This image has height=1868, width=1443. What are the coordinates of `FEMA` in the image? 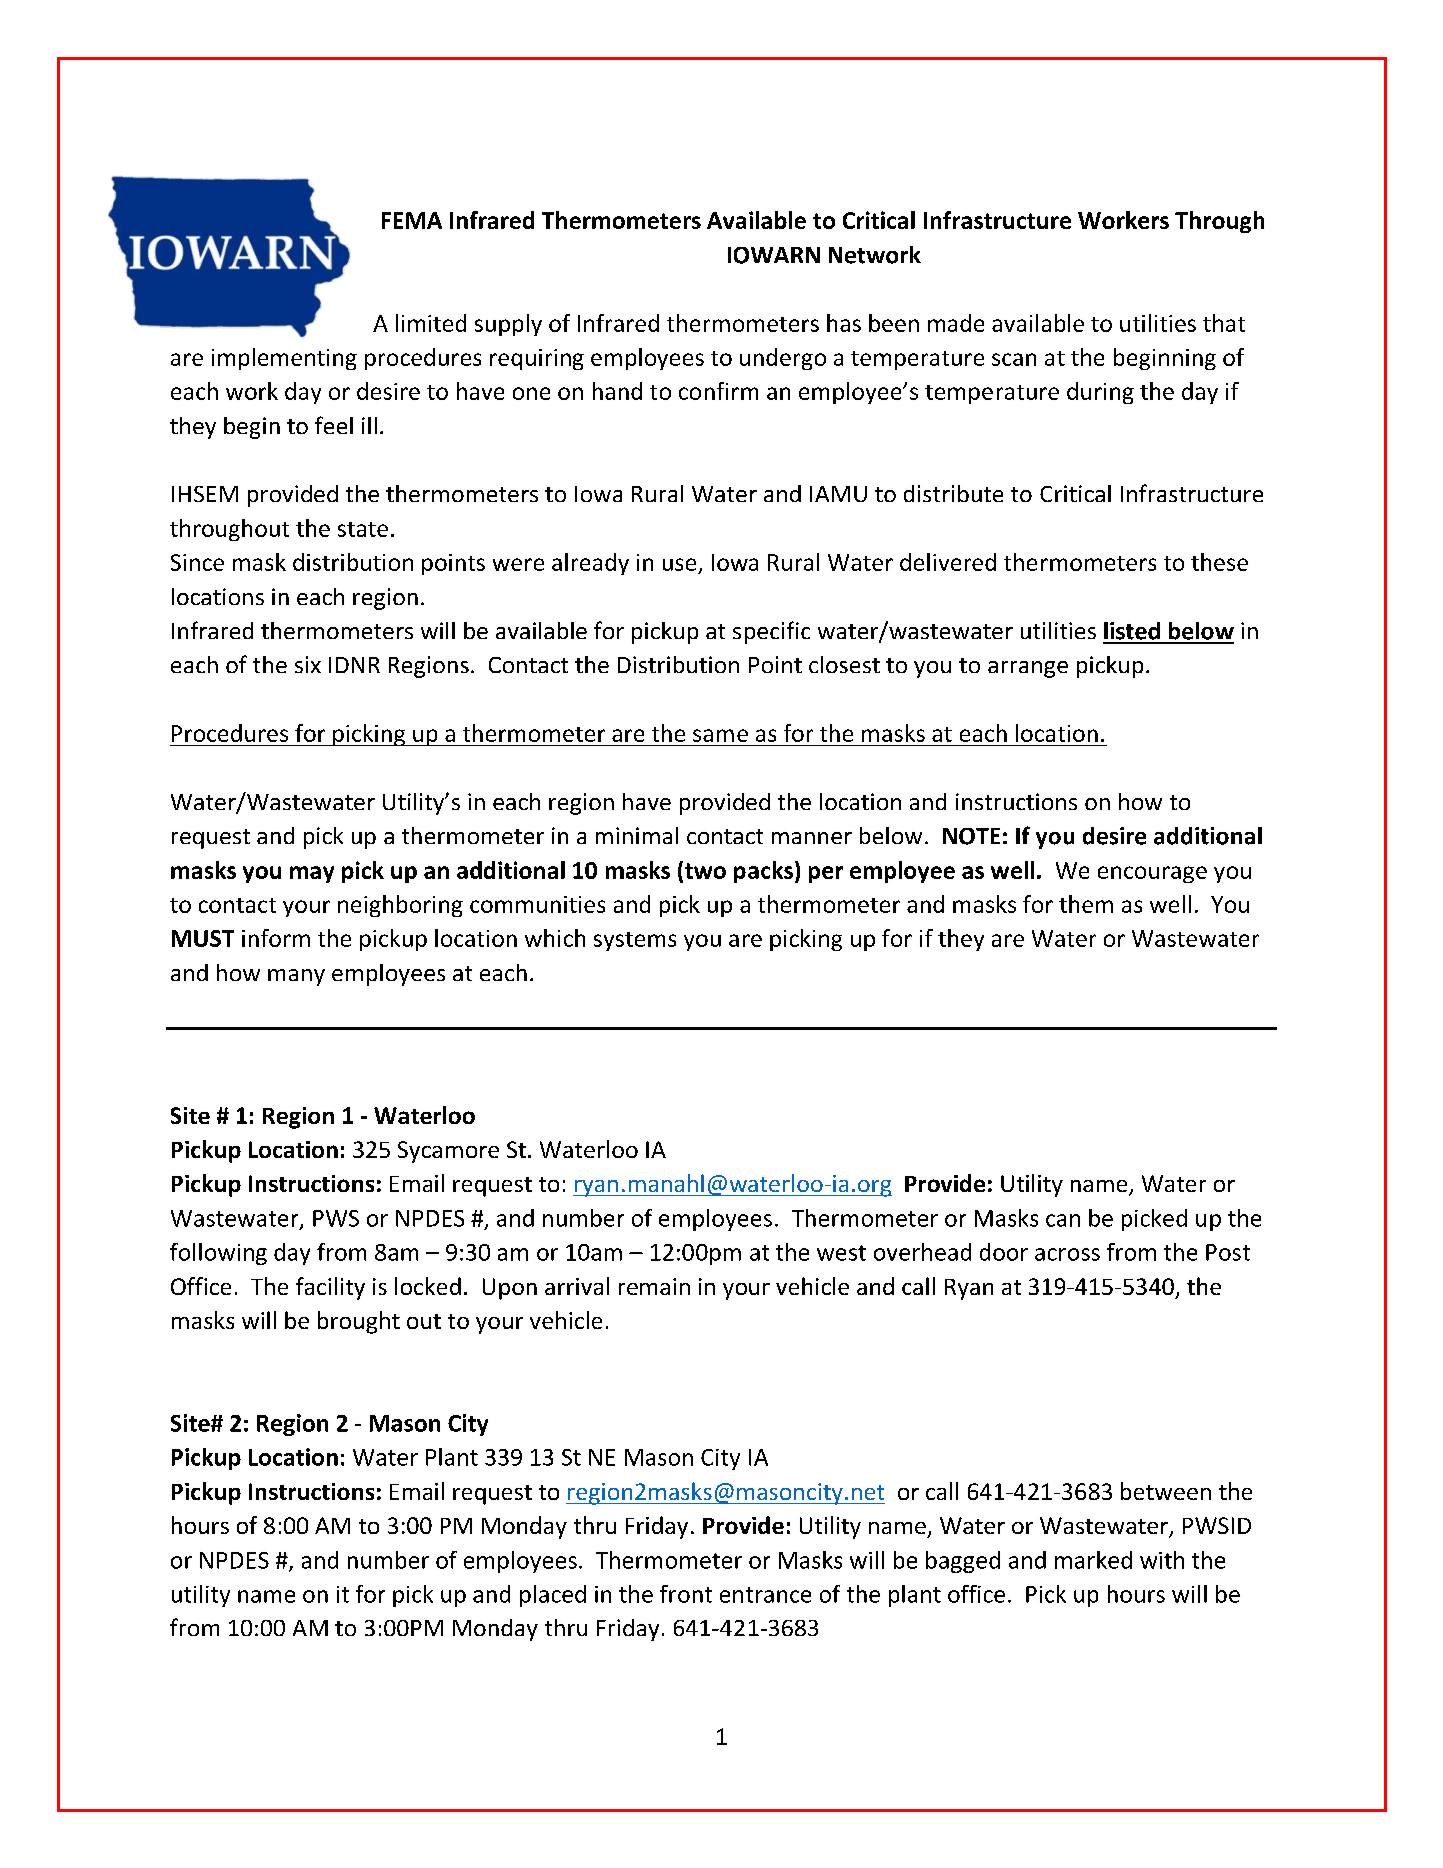 It's located at (412, 220).
